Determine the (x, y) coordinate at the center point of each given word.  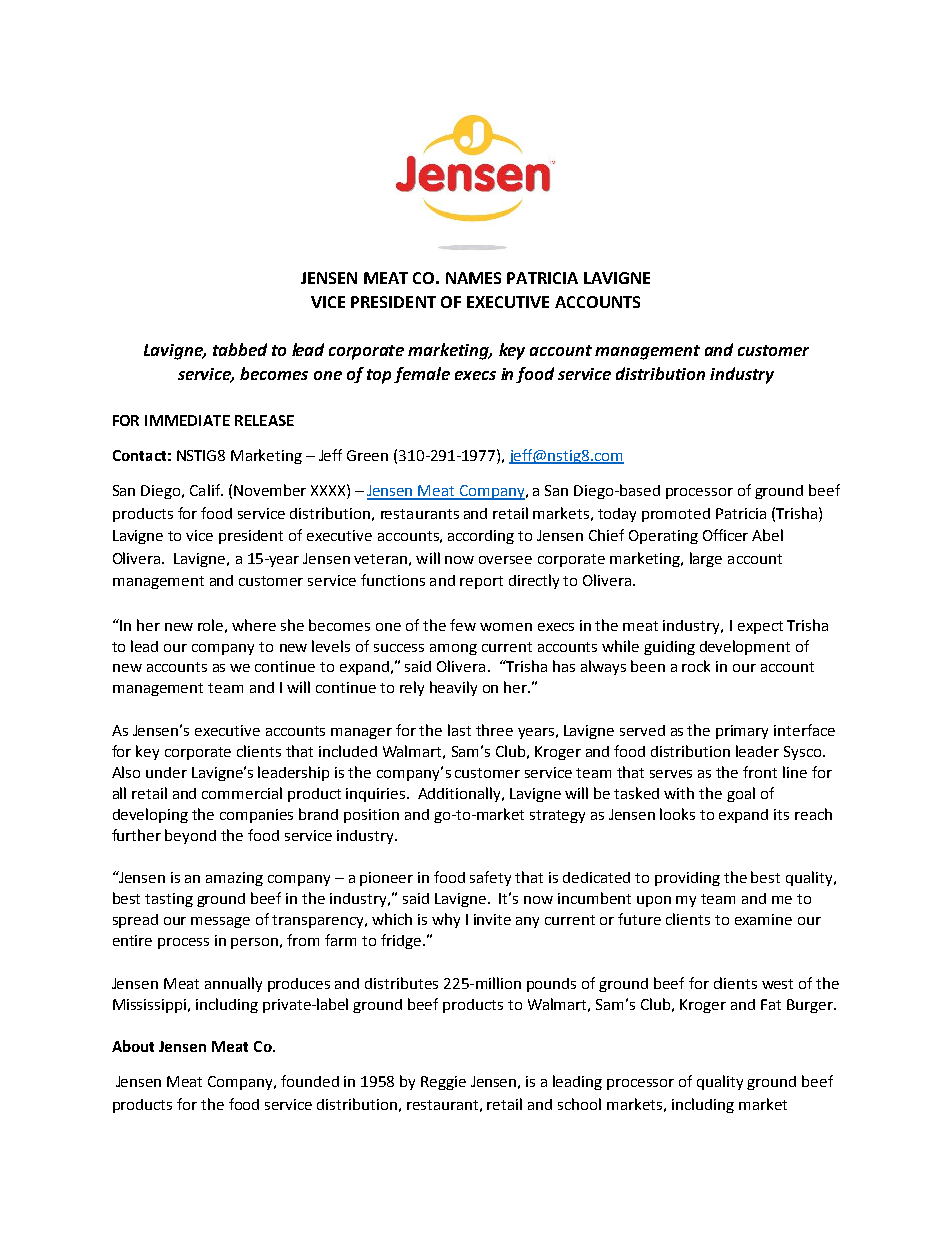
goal (741, 794)
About (133, 1046)
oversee (505, 560)
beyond (190, 836)
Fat (771, 1004)
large (706, 559)
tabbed (240, 349)
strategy (557, 816)
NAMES (473, 278)
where (254, 625)
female (422, 375)
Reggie (443, 1083)
